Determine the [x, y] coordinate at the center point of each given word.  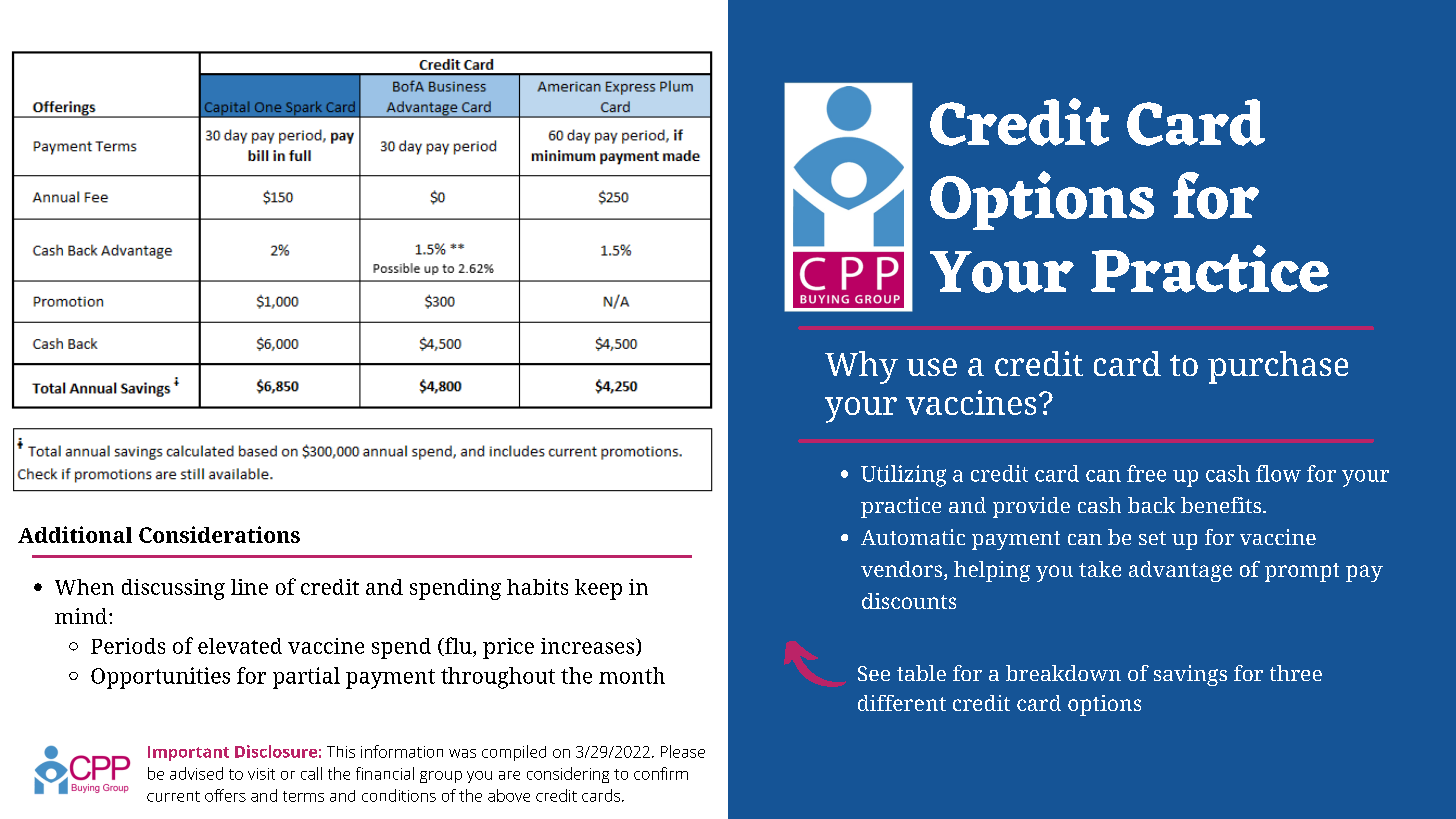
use [932, 367]
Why [861, 367]
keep [598, 589]
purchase [1278, 367]
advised [196, 773]
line [249, 587]
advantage [1180, 571]
